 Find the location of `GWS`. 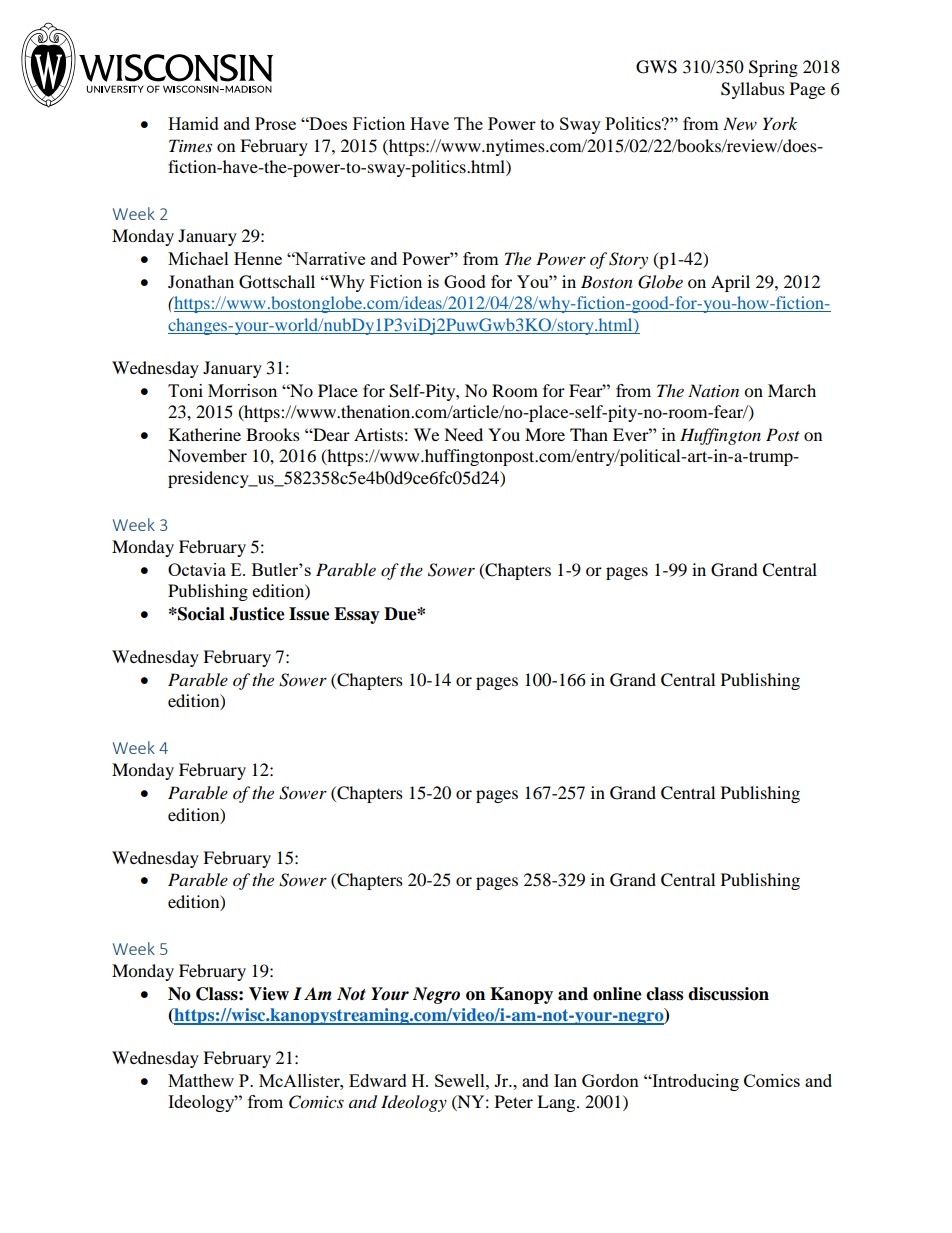

GWS is located at coordinates (656, 67).
